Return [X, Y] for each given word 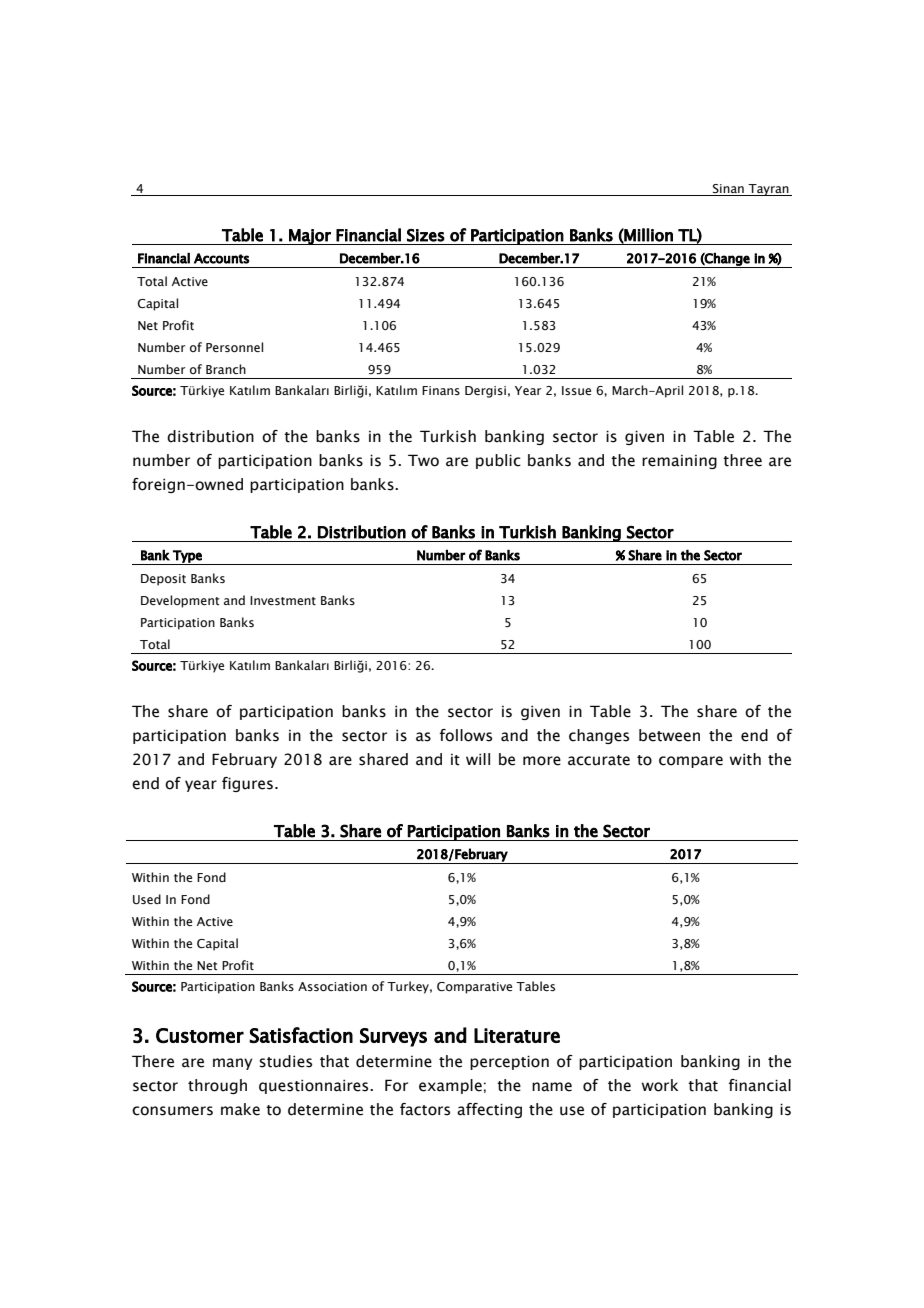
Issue [576, 390]
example [450, 1086]
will [478, 759]
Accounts [221, 258]
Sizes [426, 235]
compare [691, 762]
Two [423, 460]
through [217, 1086]
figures [247, 784]
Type [187, 557]
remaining [679, 462]
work [660, 1085]
